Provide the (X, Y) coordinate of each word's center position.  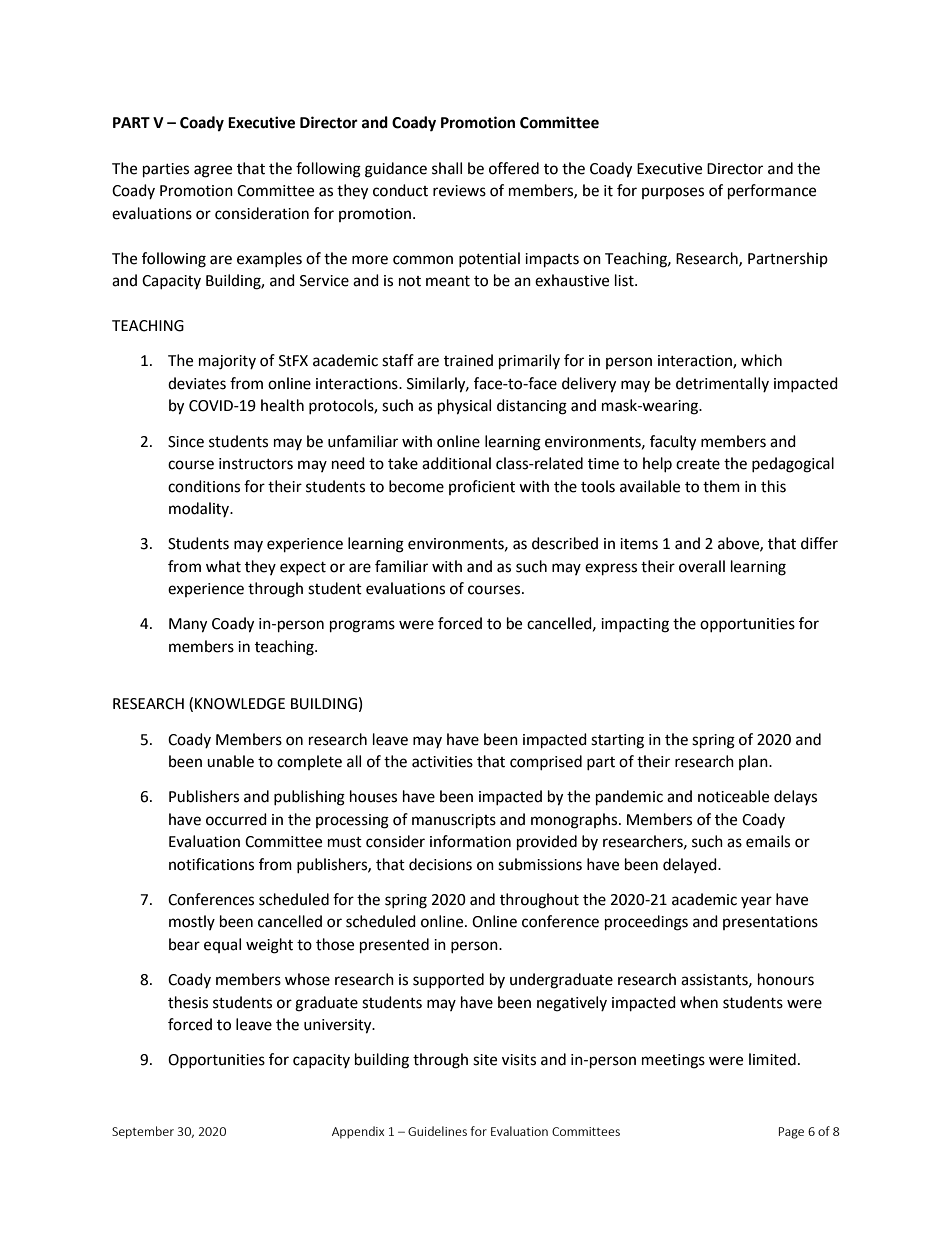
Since (186, 442)
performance (772, 192)
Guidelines (437, 1131)
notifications (211, 864)
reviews (459, 191)
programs (362, 626)
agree (213, 171)
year (756, 902)
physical (464, 407)
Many (188, 625)
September (143, 1132)
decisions (440, 864)
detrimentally (722, 384)
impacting (635, 625)
